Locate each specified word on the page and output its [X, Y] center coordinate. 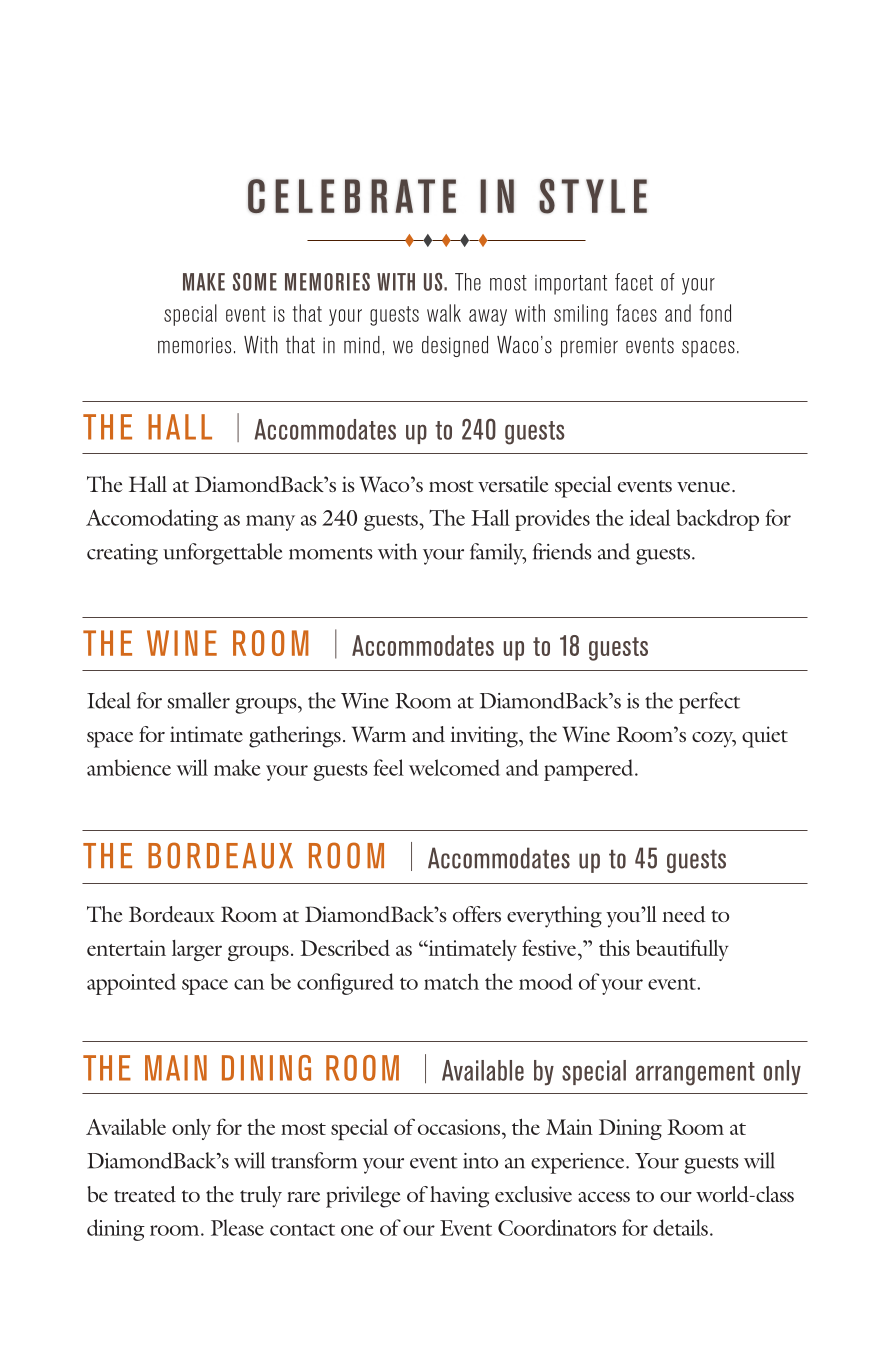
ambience [129, 767]
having [459, 1197]
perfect [709, 703]
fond [715, 313]
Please [237, 1227]
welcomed [454, 767]
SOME [255, 282]
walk [444, 313]
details [680, 1227]
